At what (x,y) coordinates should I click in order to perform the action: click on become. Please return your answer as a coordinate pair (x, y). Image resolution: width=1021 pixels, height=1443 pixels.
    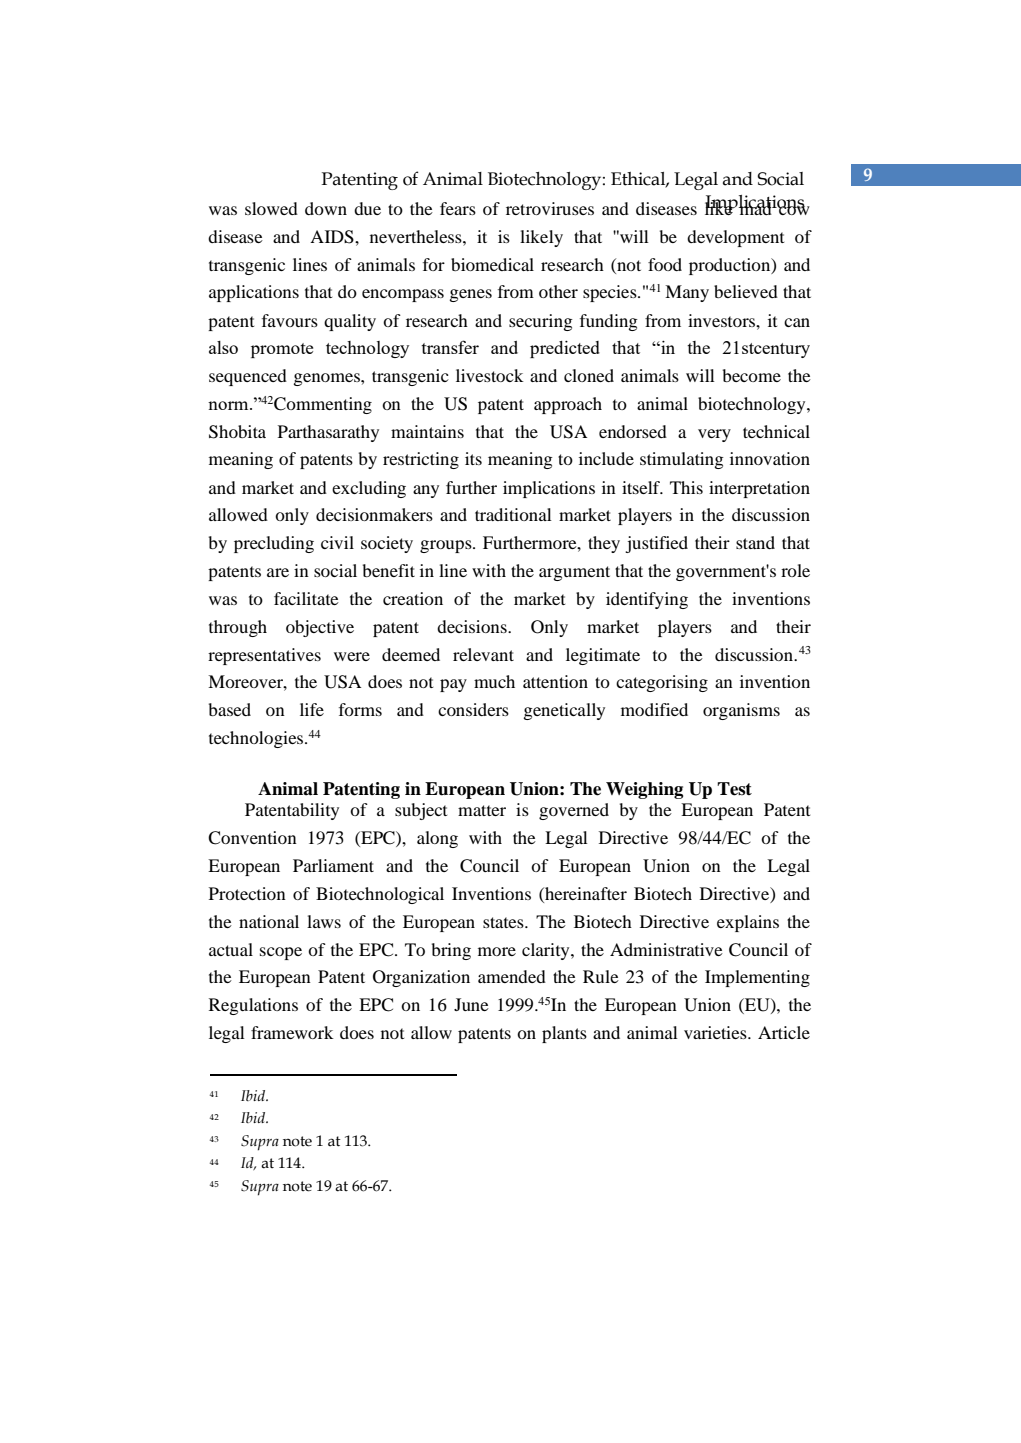
    Looking at the image, I should click on (752, 375).
